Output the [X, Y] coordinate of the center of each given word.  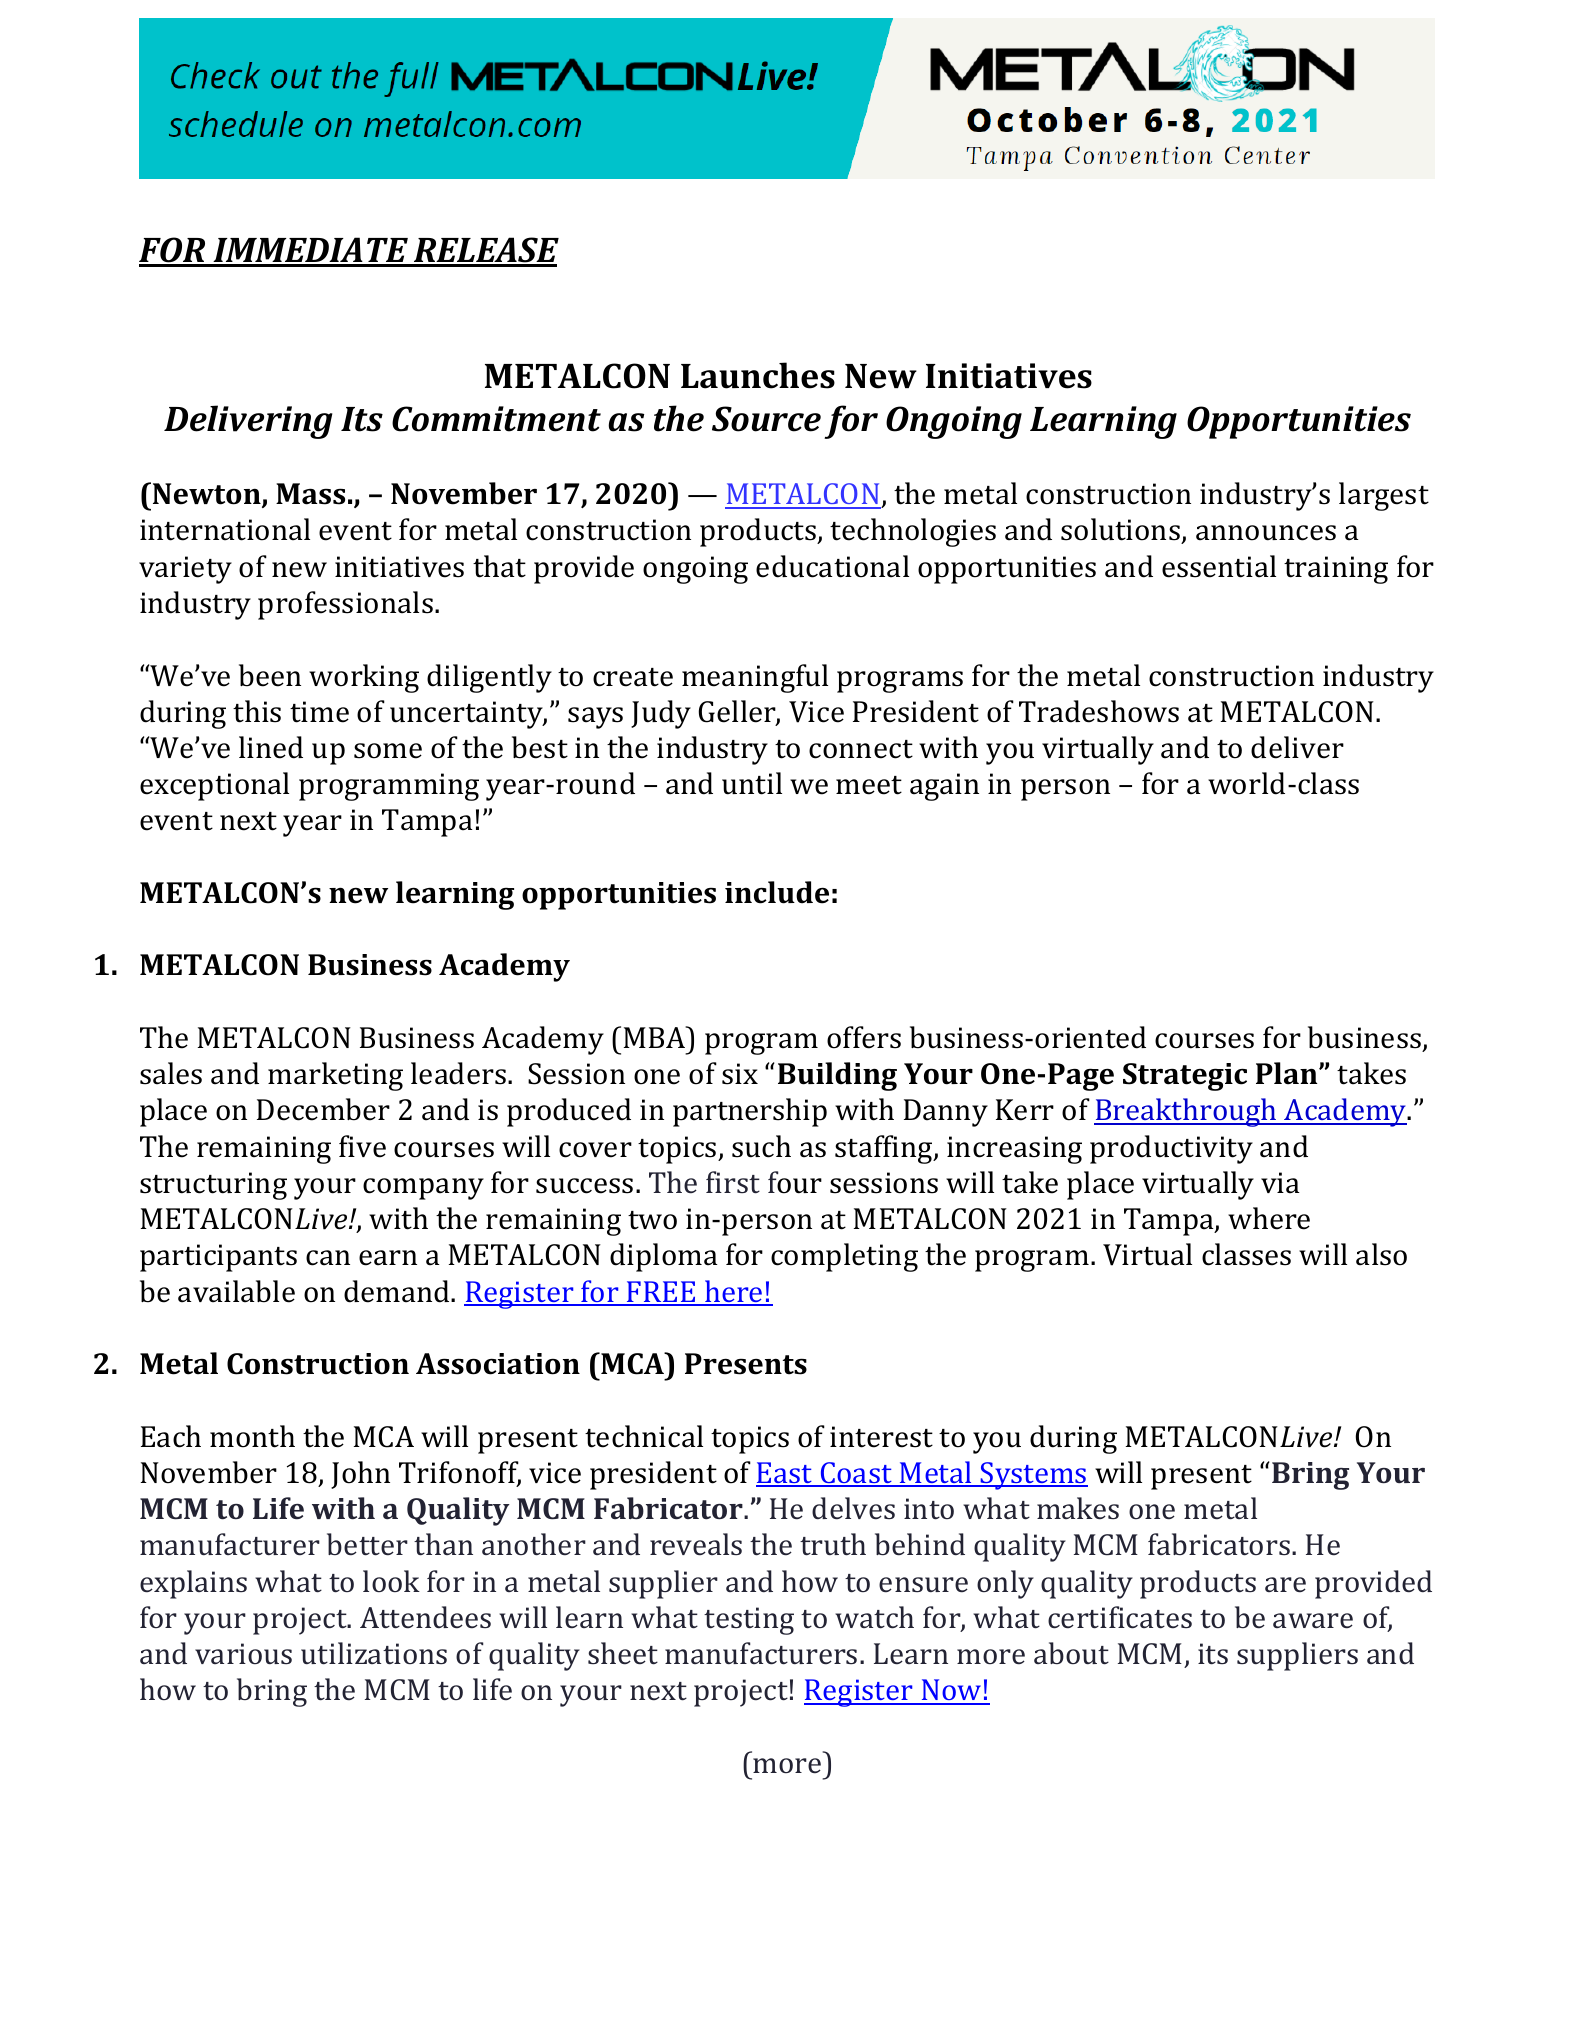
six [740, 1074]
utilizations [374, 1653]
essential [1219, 566]
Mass [310, 494]
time [319, 712]
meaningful [755, 678]
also [1381, 1254]
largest [1384, 496]
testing [749, 1621]
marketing [335, 1076]
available [236, 1291]
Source [766, 419]
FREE [661, 1293]
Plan [1288, 1073]
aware [1313, 1621]
